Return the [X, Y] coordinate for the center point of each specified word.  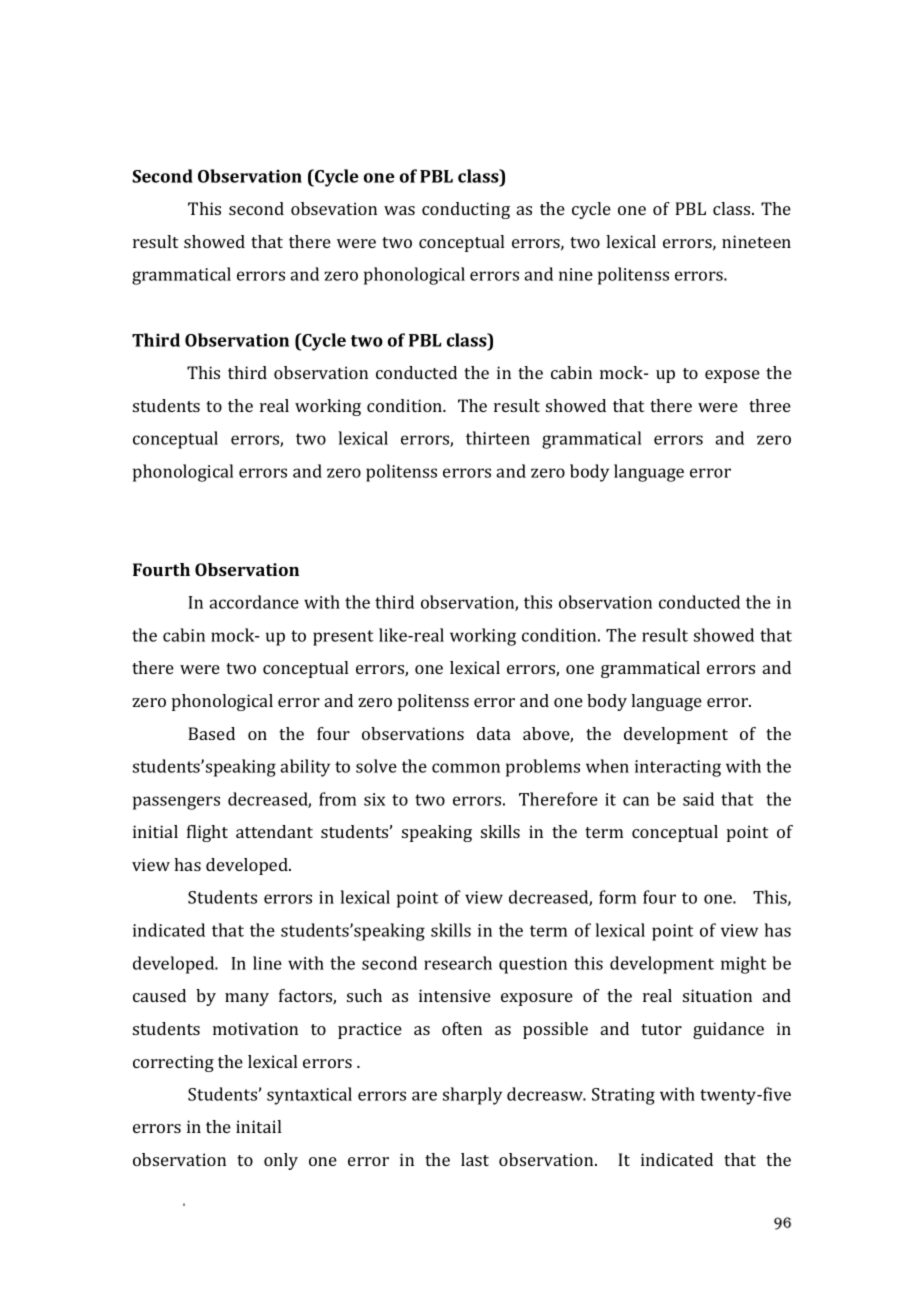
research [458, 963]
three [770, 405]
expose [732, 376]
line [267, 963]
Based [211, 733]
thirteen [498, 438]
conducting [466, 210]
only [281, 1161]
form [617, 897]
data [494, 733]
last [475, 1159]
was [399, 210]
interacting [678, 768]
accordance [254, 602]
